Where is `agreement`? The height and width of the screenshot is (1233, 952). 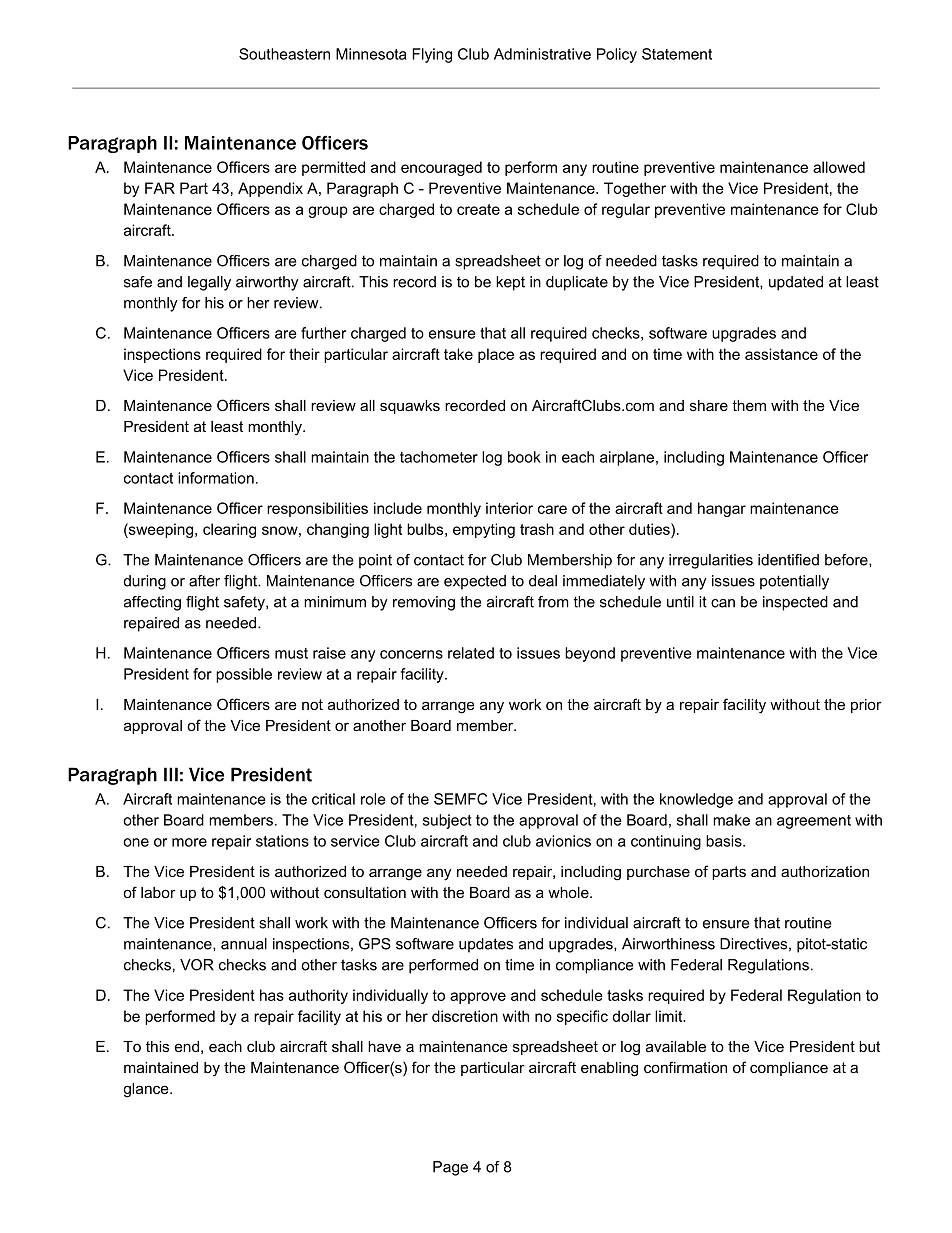 agreement is located at coordinates (814, 822).
